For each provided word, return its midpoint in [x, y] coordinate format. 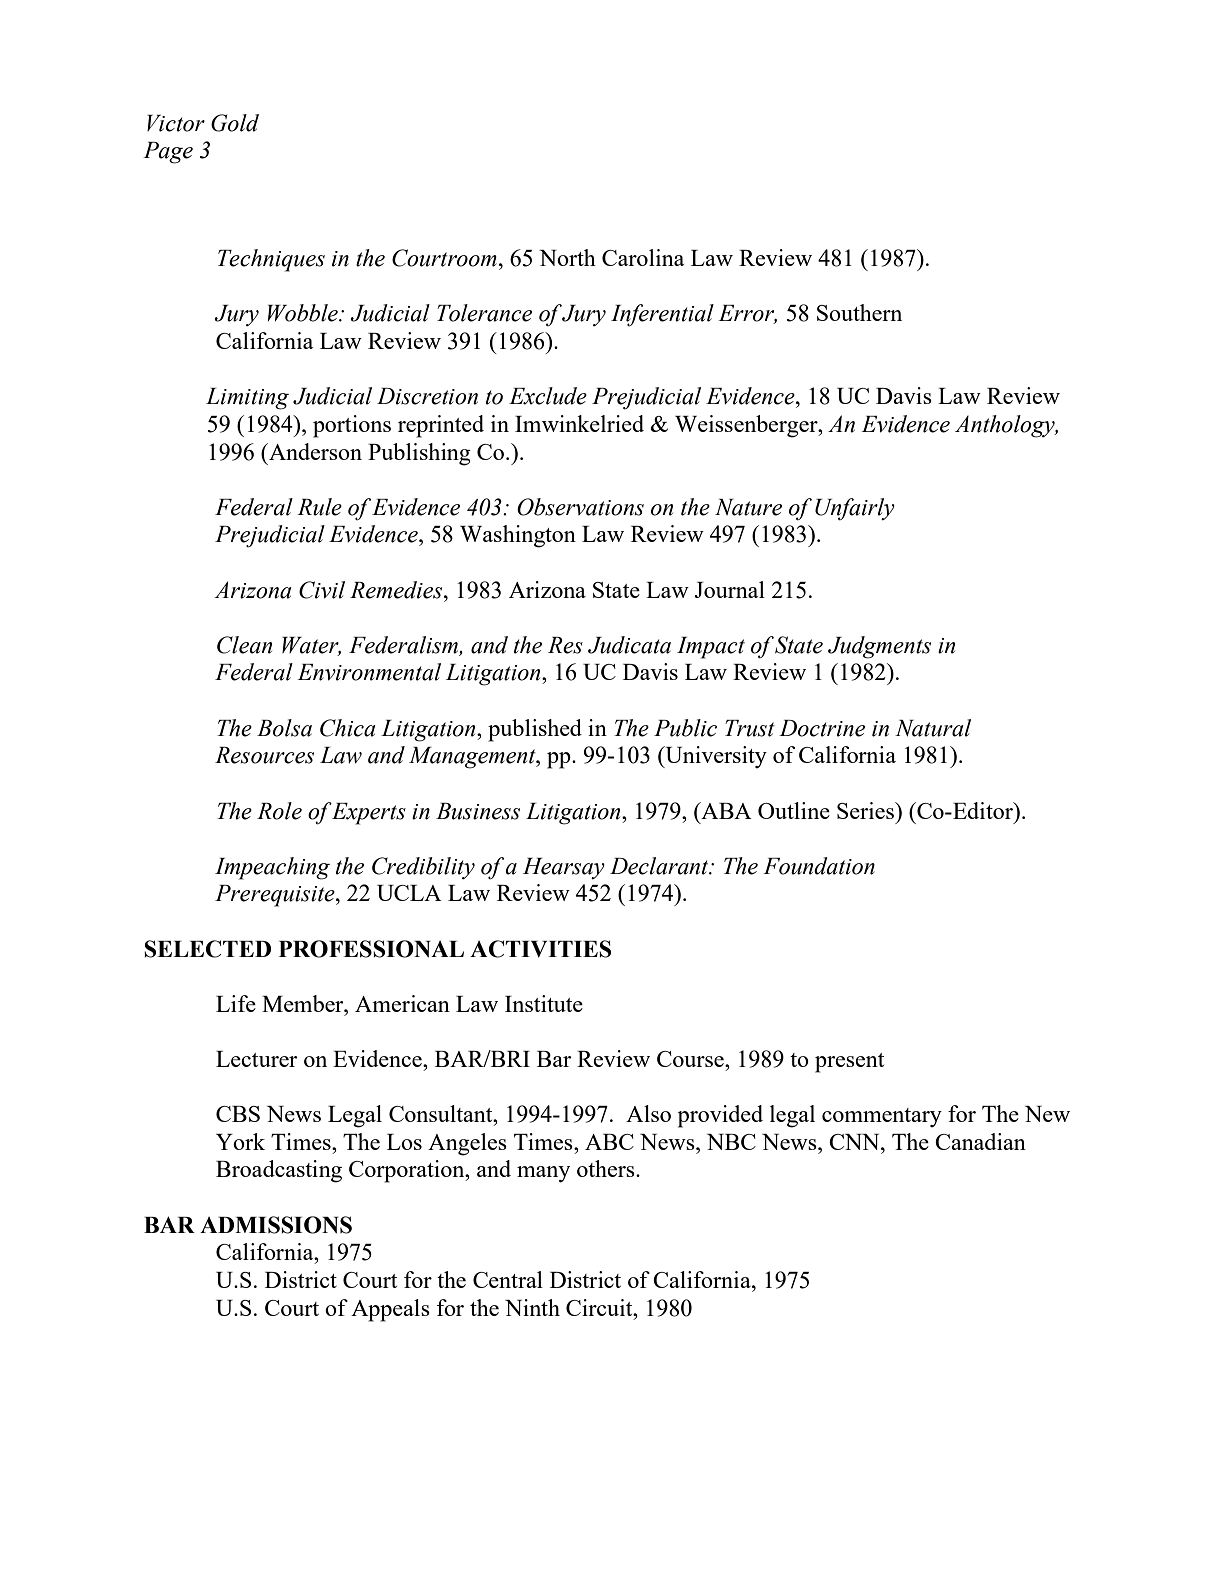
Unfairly [855, 509]
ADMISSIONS [276, 1225]
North [567, 257]
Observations [580, 507]
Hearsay [564, 868]
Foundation [819, 866]
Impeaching [272, 868]
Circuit [600, 1307]
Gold [235, 123]
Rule [319, 507]
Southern [859, 312]
